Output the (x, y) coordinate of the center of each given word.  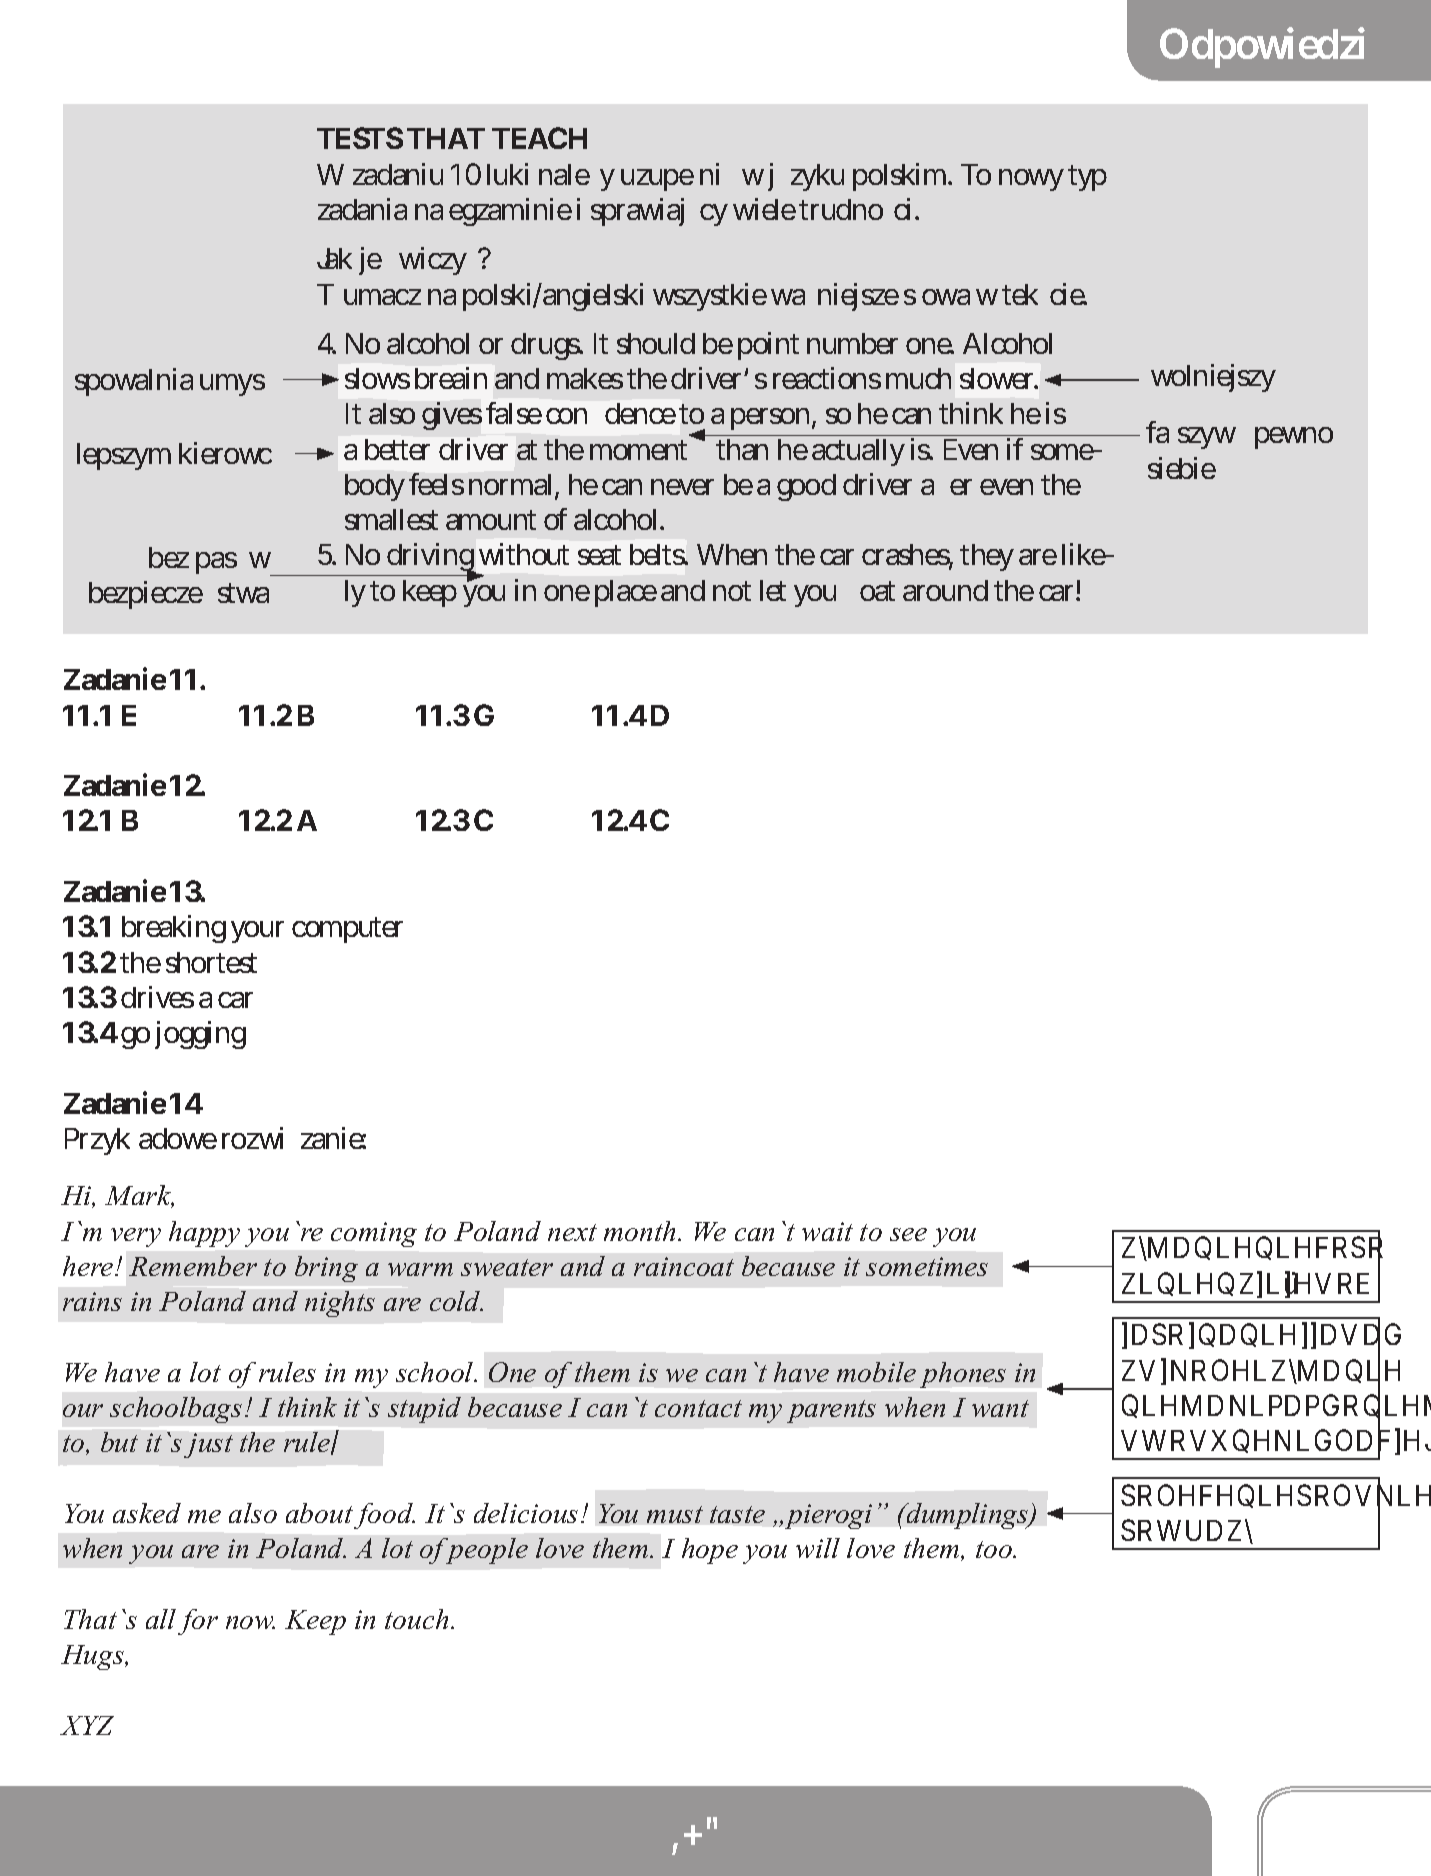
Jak (334, 258)
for (198, 1622)
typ (1087, 178)
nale (564, 174)
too (995, 1549)
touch (416, 1619)
